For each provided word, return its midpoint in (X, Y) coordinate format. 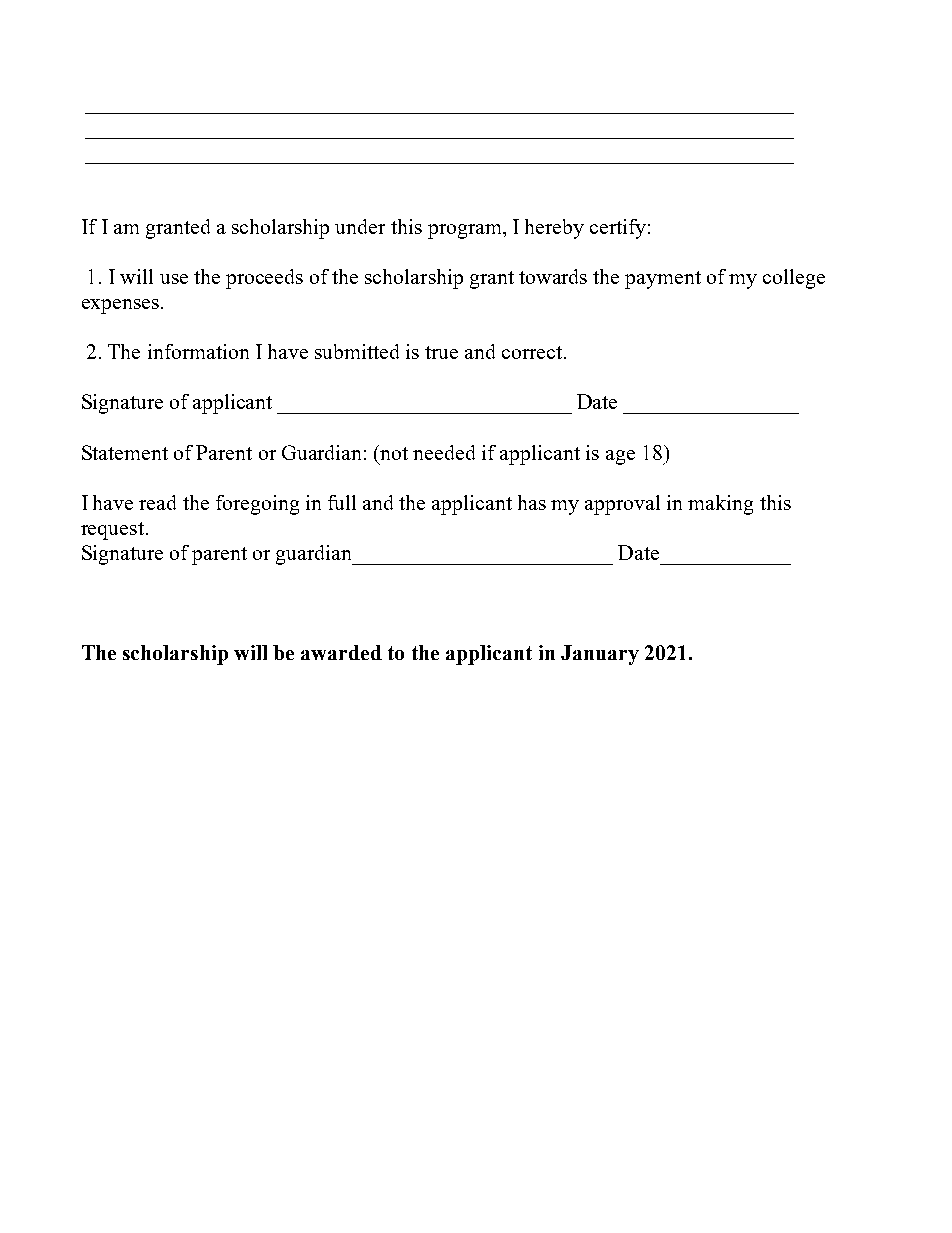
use (174, 279)
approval (622, 505)
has (532, 502)
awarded (341, 652)
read (157, 502)
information (198, 351)
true (441, 352)
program (466, 231)
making (720, 505)
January (600, 655)
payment (663, 280)
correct (533, 352)
